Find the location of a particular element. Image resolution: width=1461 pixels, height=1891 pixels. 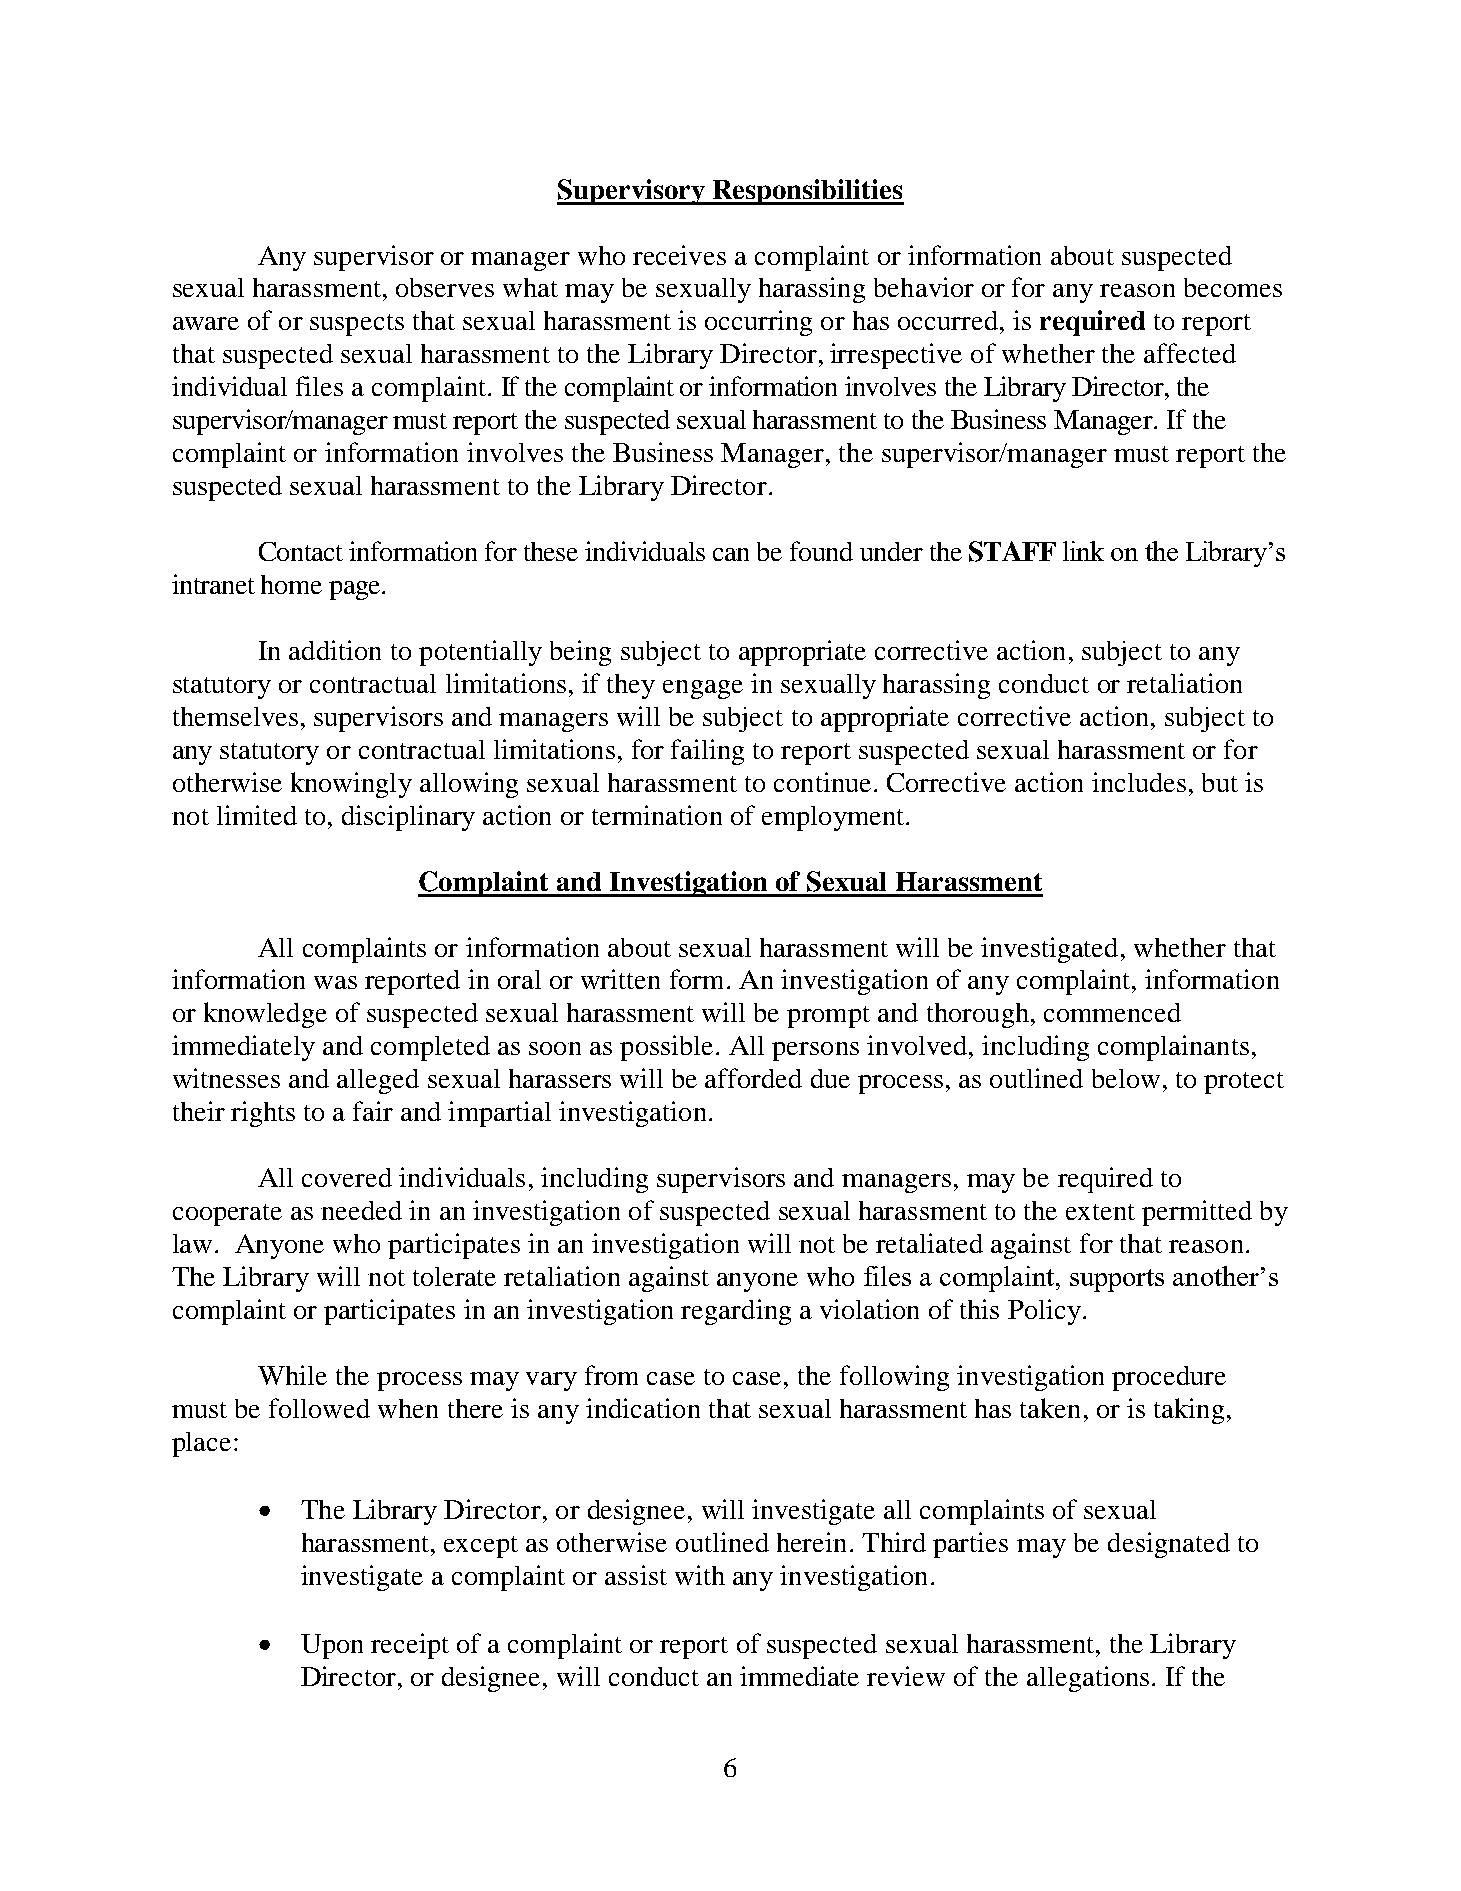

engage is located at coordinates (703, 689).
